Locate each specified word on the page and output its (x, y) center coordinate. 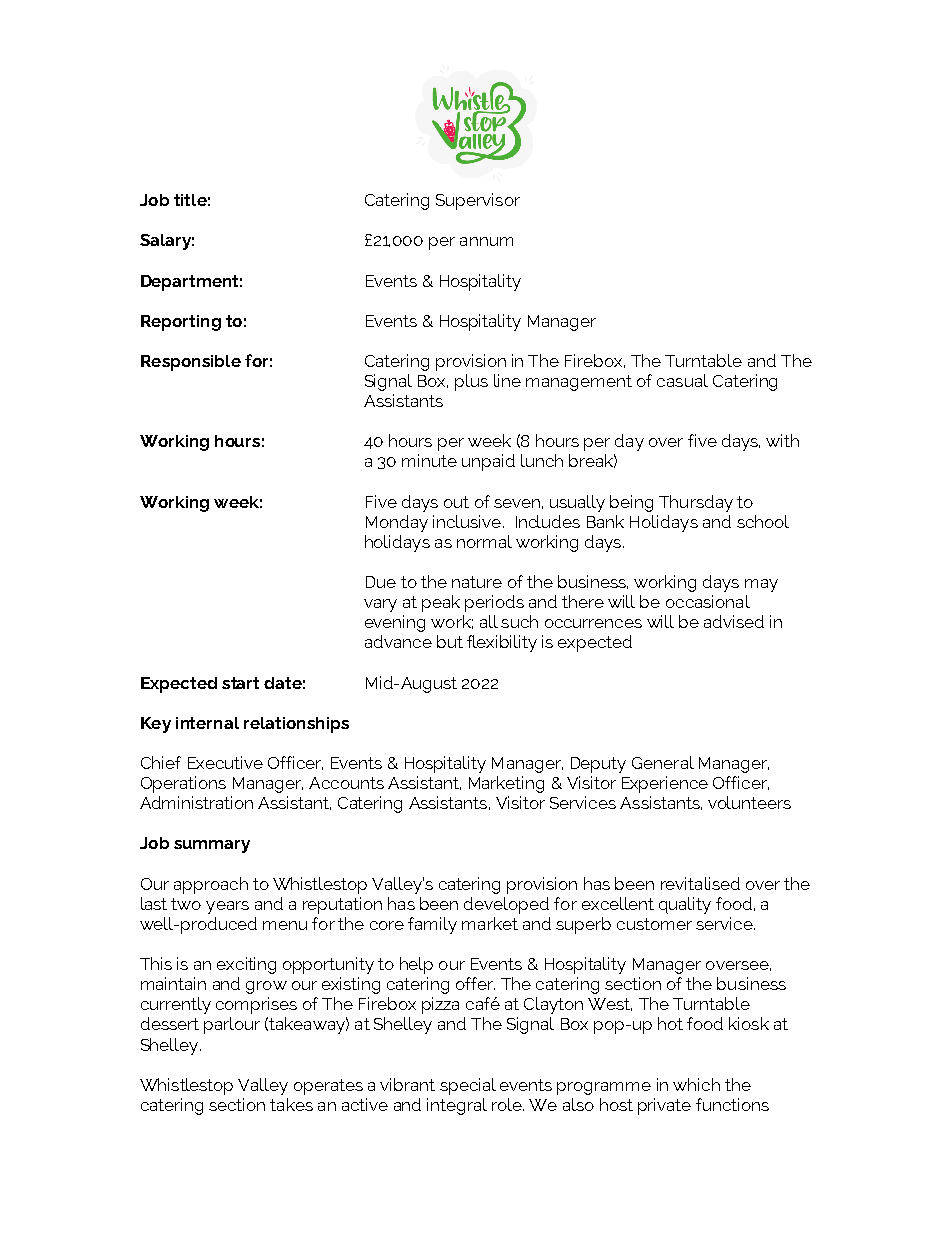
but (450, 641)
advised (734, 621)
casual (682, 380)
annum (486, 241)
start (240, 683)
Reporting (181, 323)
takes (291, 1104)
